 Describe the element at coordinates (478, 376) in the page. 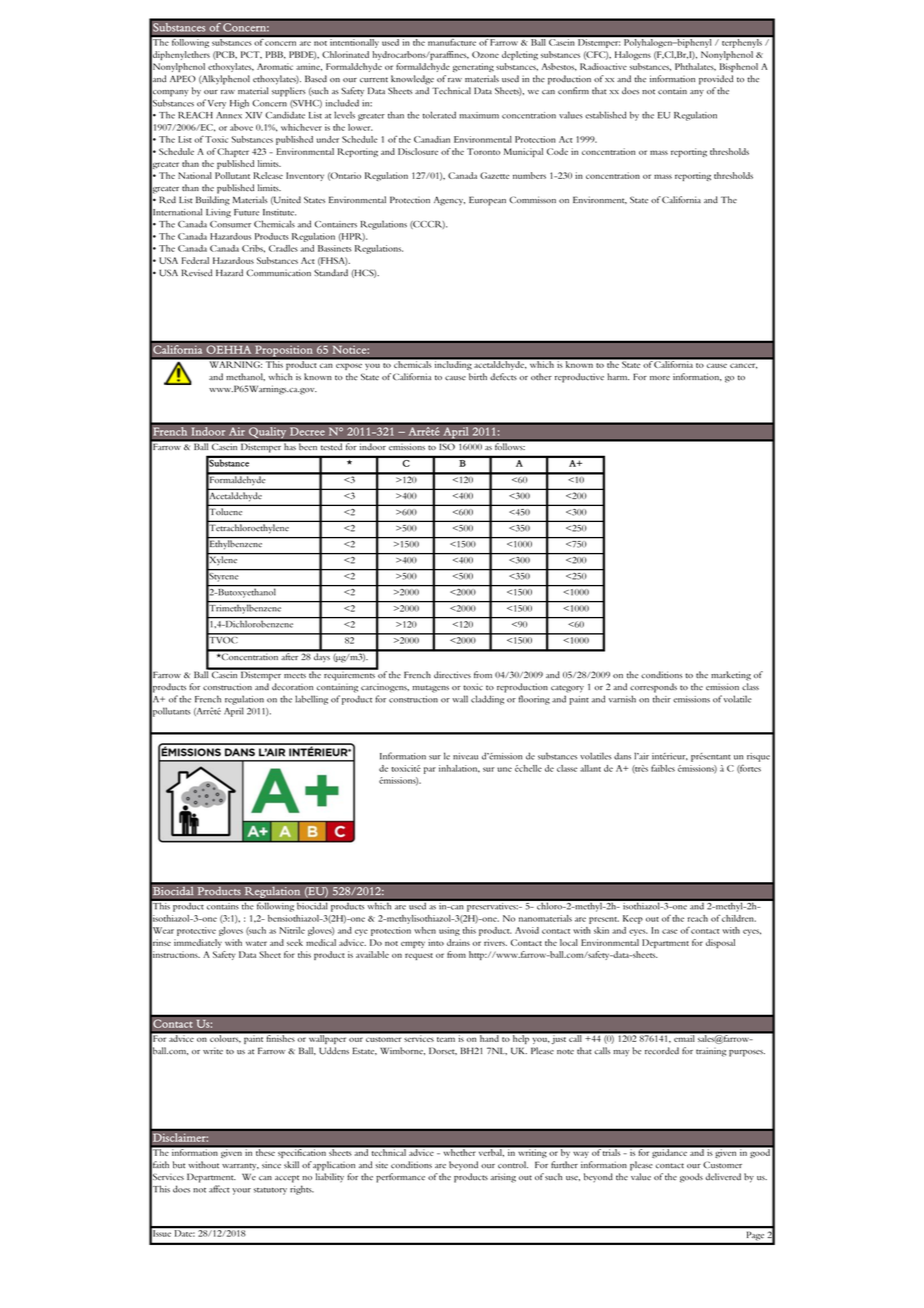

I see `birth` at that location.
